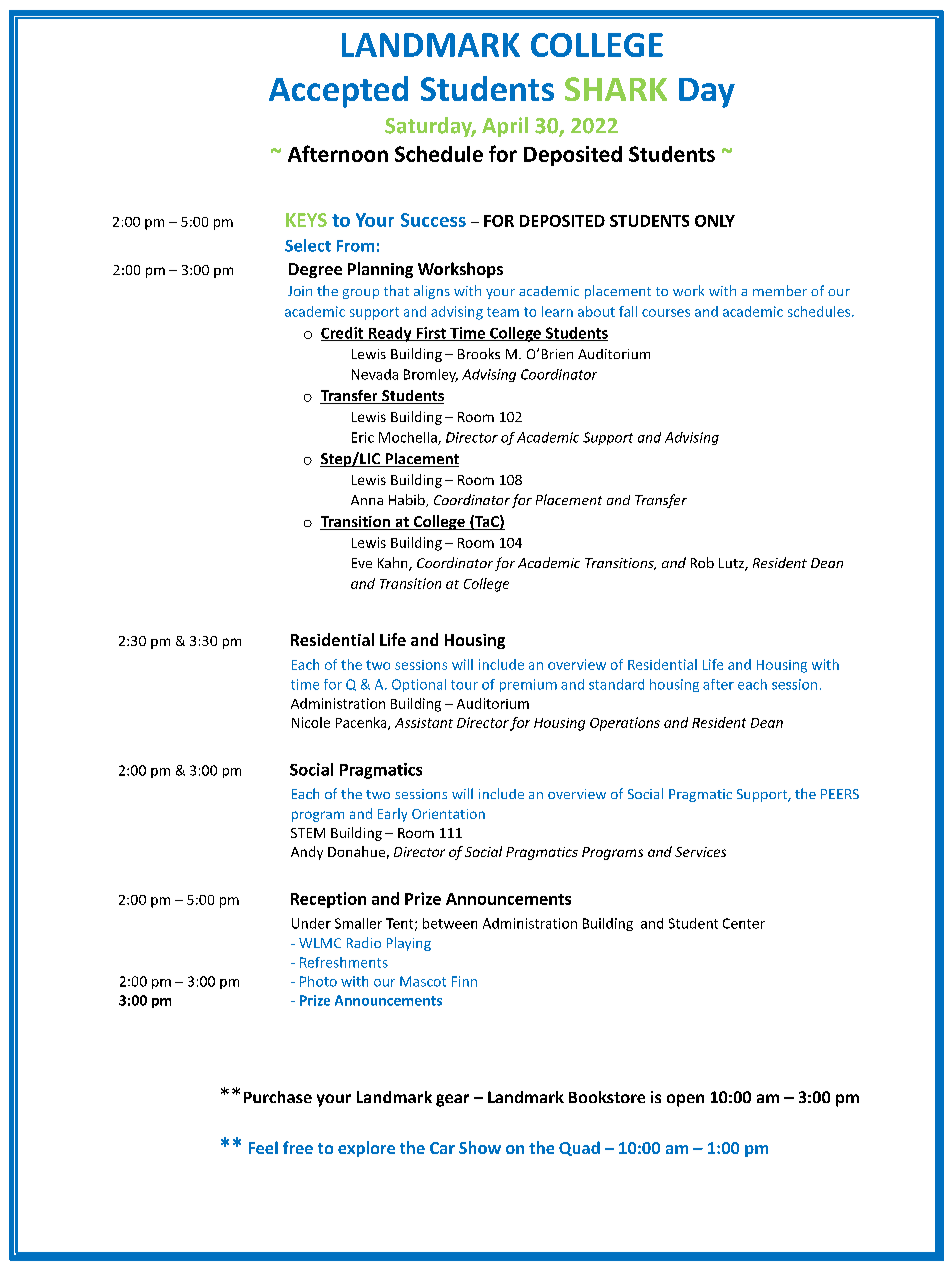 The height and width of the page is (1270, 952). Describe the element at coordinates (557, 311) in the page. I see `learn` at that location.
